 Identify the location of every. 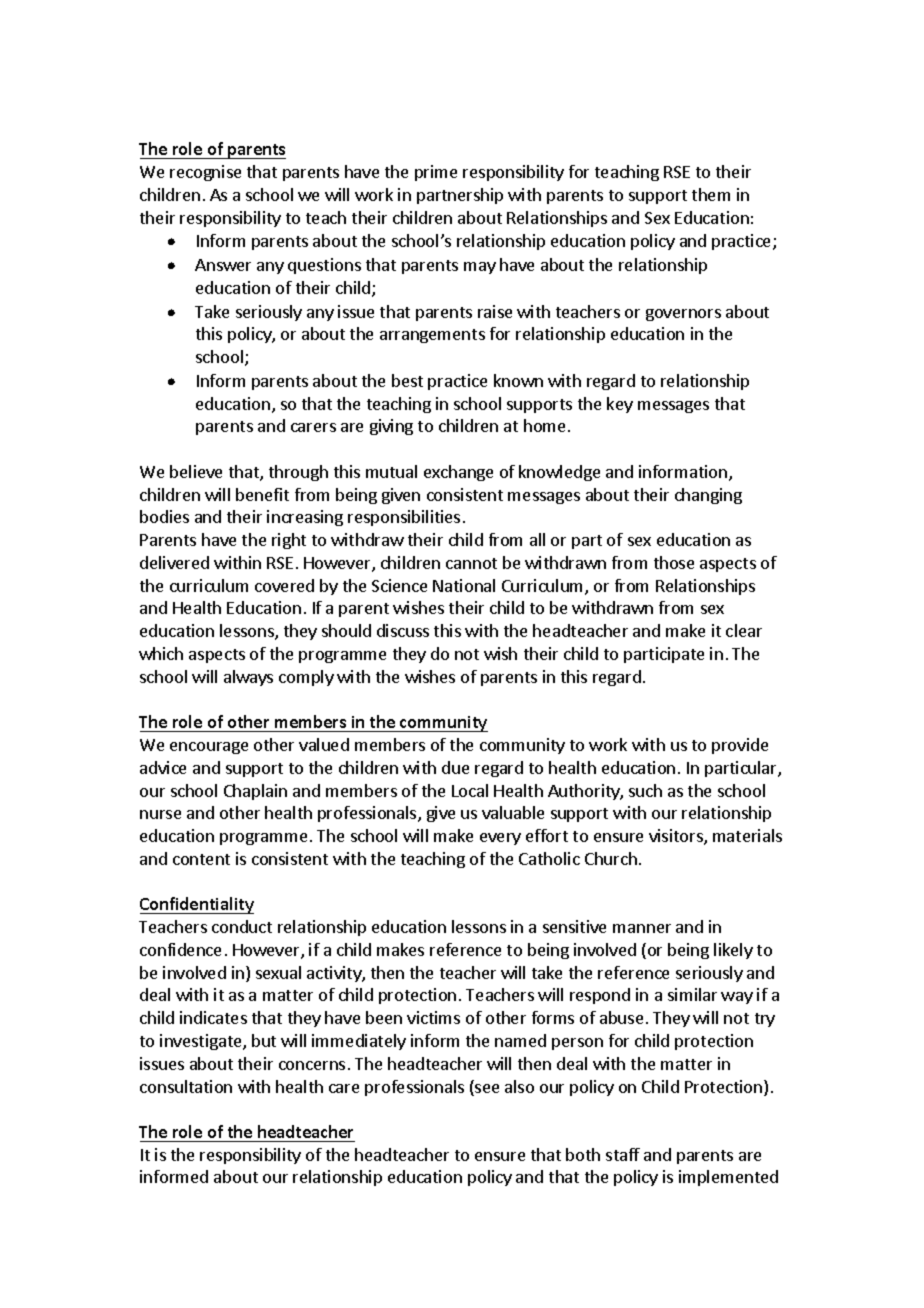
(500, 839).
